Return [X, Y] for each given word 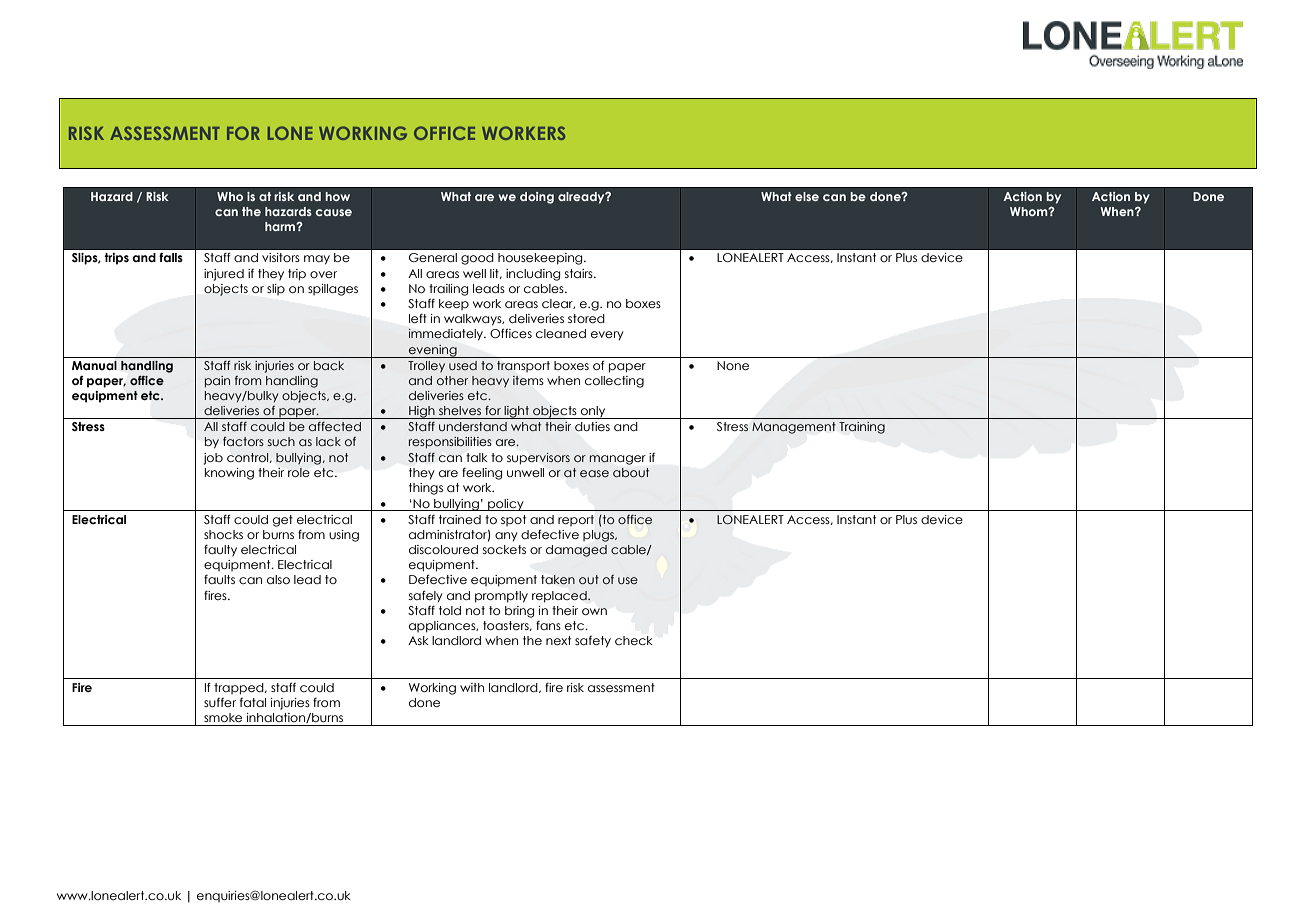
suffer [220, 702]
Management [794, 428]
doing [537, 198]
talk [477, 457]
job [213, 459]
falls [171, 257]
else [807, 196]
